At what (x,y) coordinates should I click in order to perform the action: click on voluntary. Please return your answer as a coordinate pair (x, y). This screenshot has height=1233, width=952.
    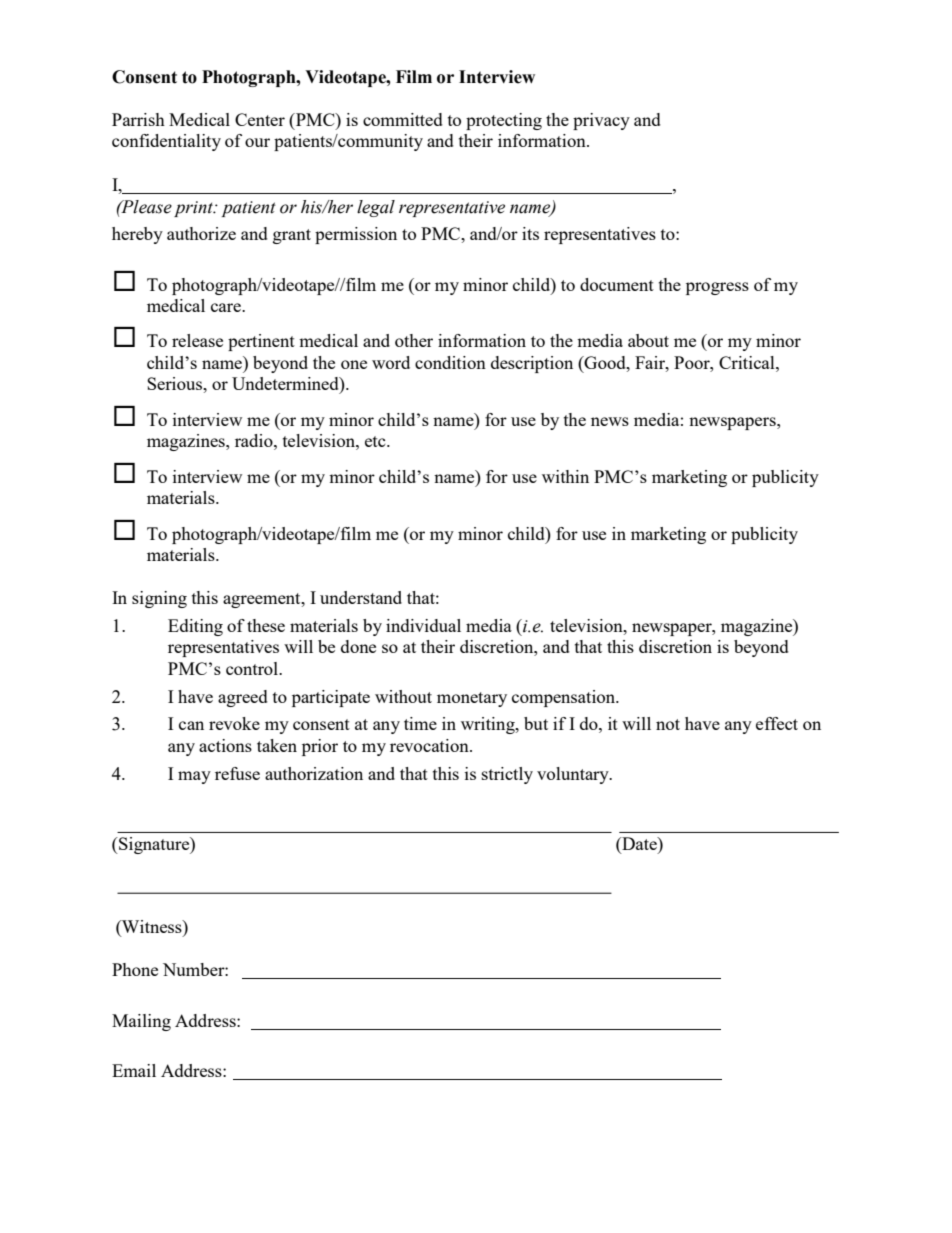
    Looking at the image, I should click on (574, 775).
